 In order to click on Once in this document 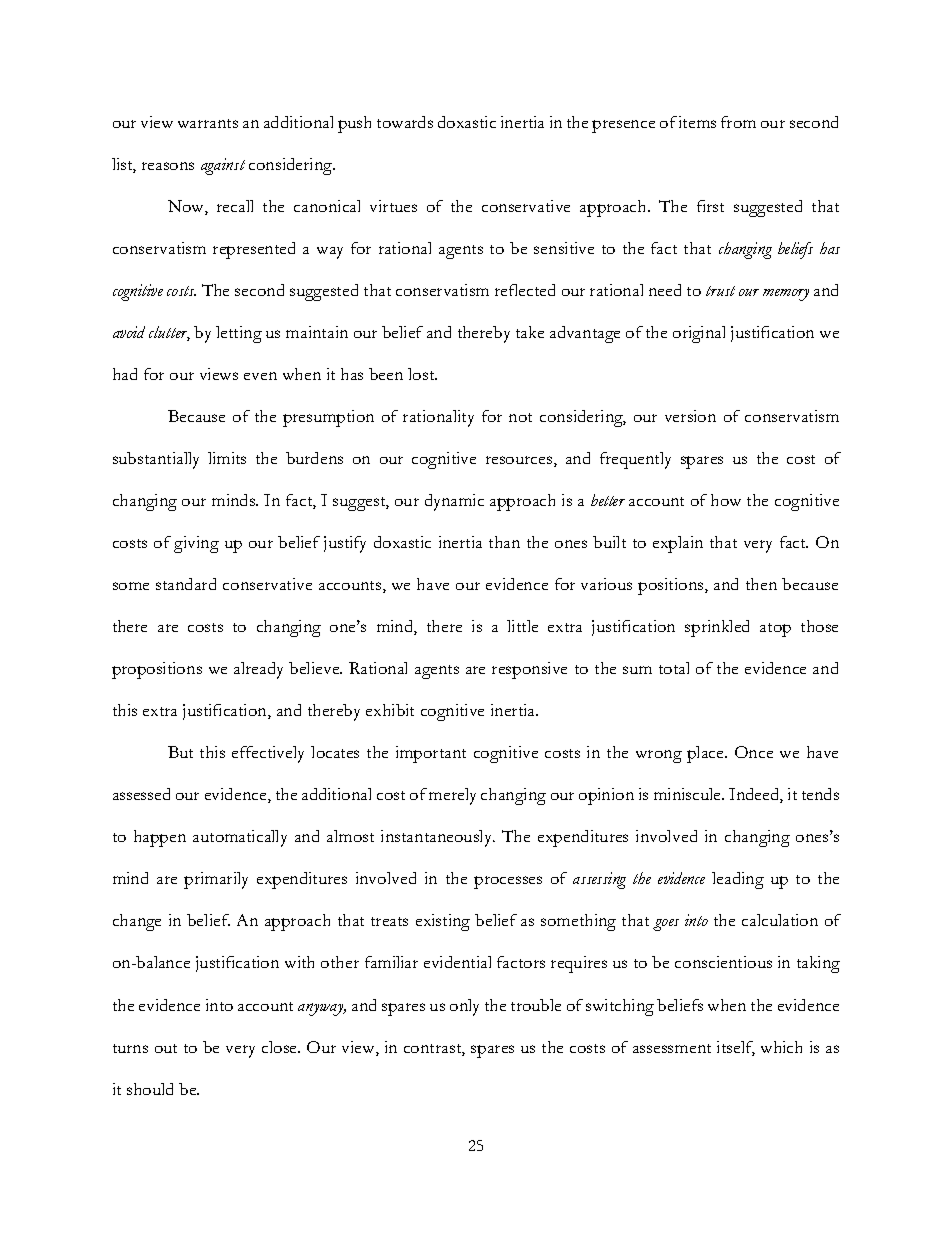, I will do `click(754, 752)`.
